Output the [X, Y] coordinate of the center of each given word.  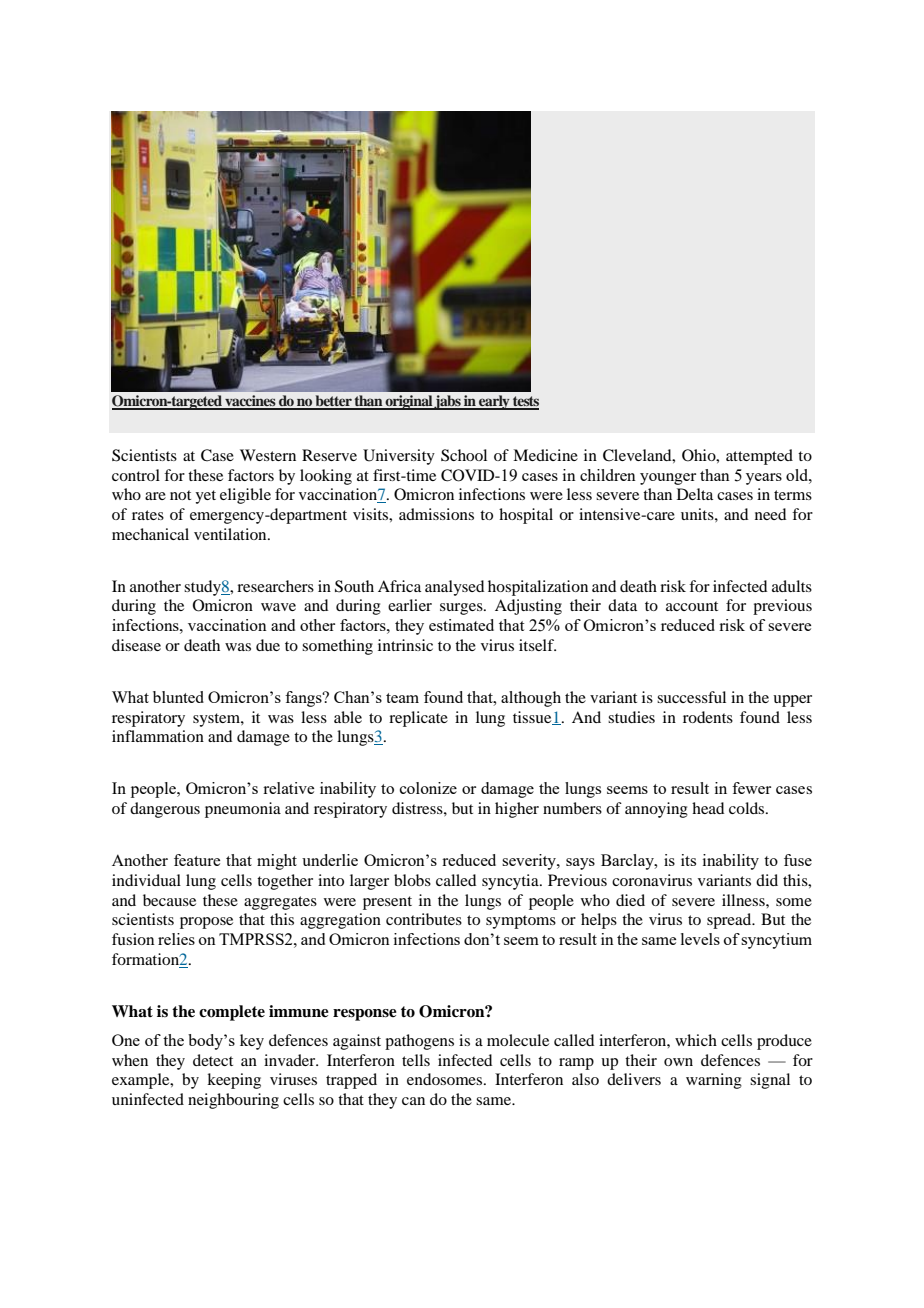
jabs [448, 402]
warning [714, 1081]
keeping [234, 1081]
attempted [759, 457]
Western [268, 455]
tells [416, 1060]
